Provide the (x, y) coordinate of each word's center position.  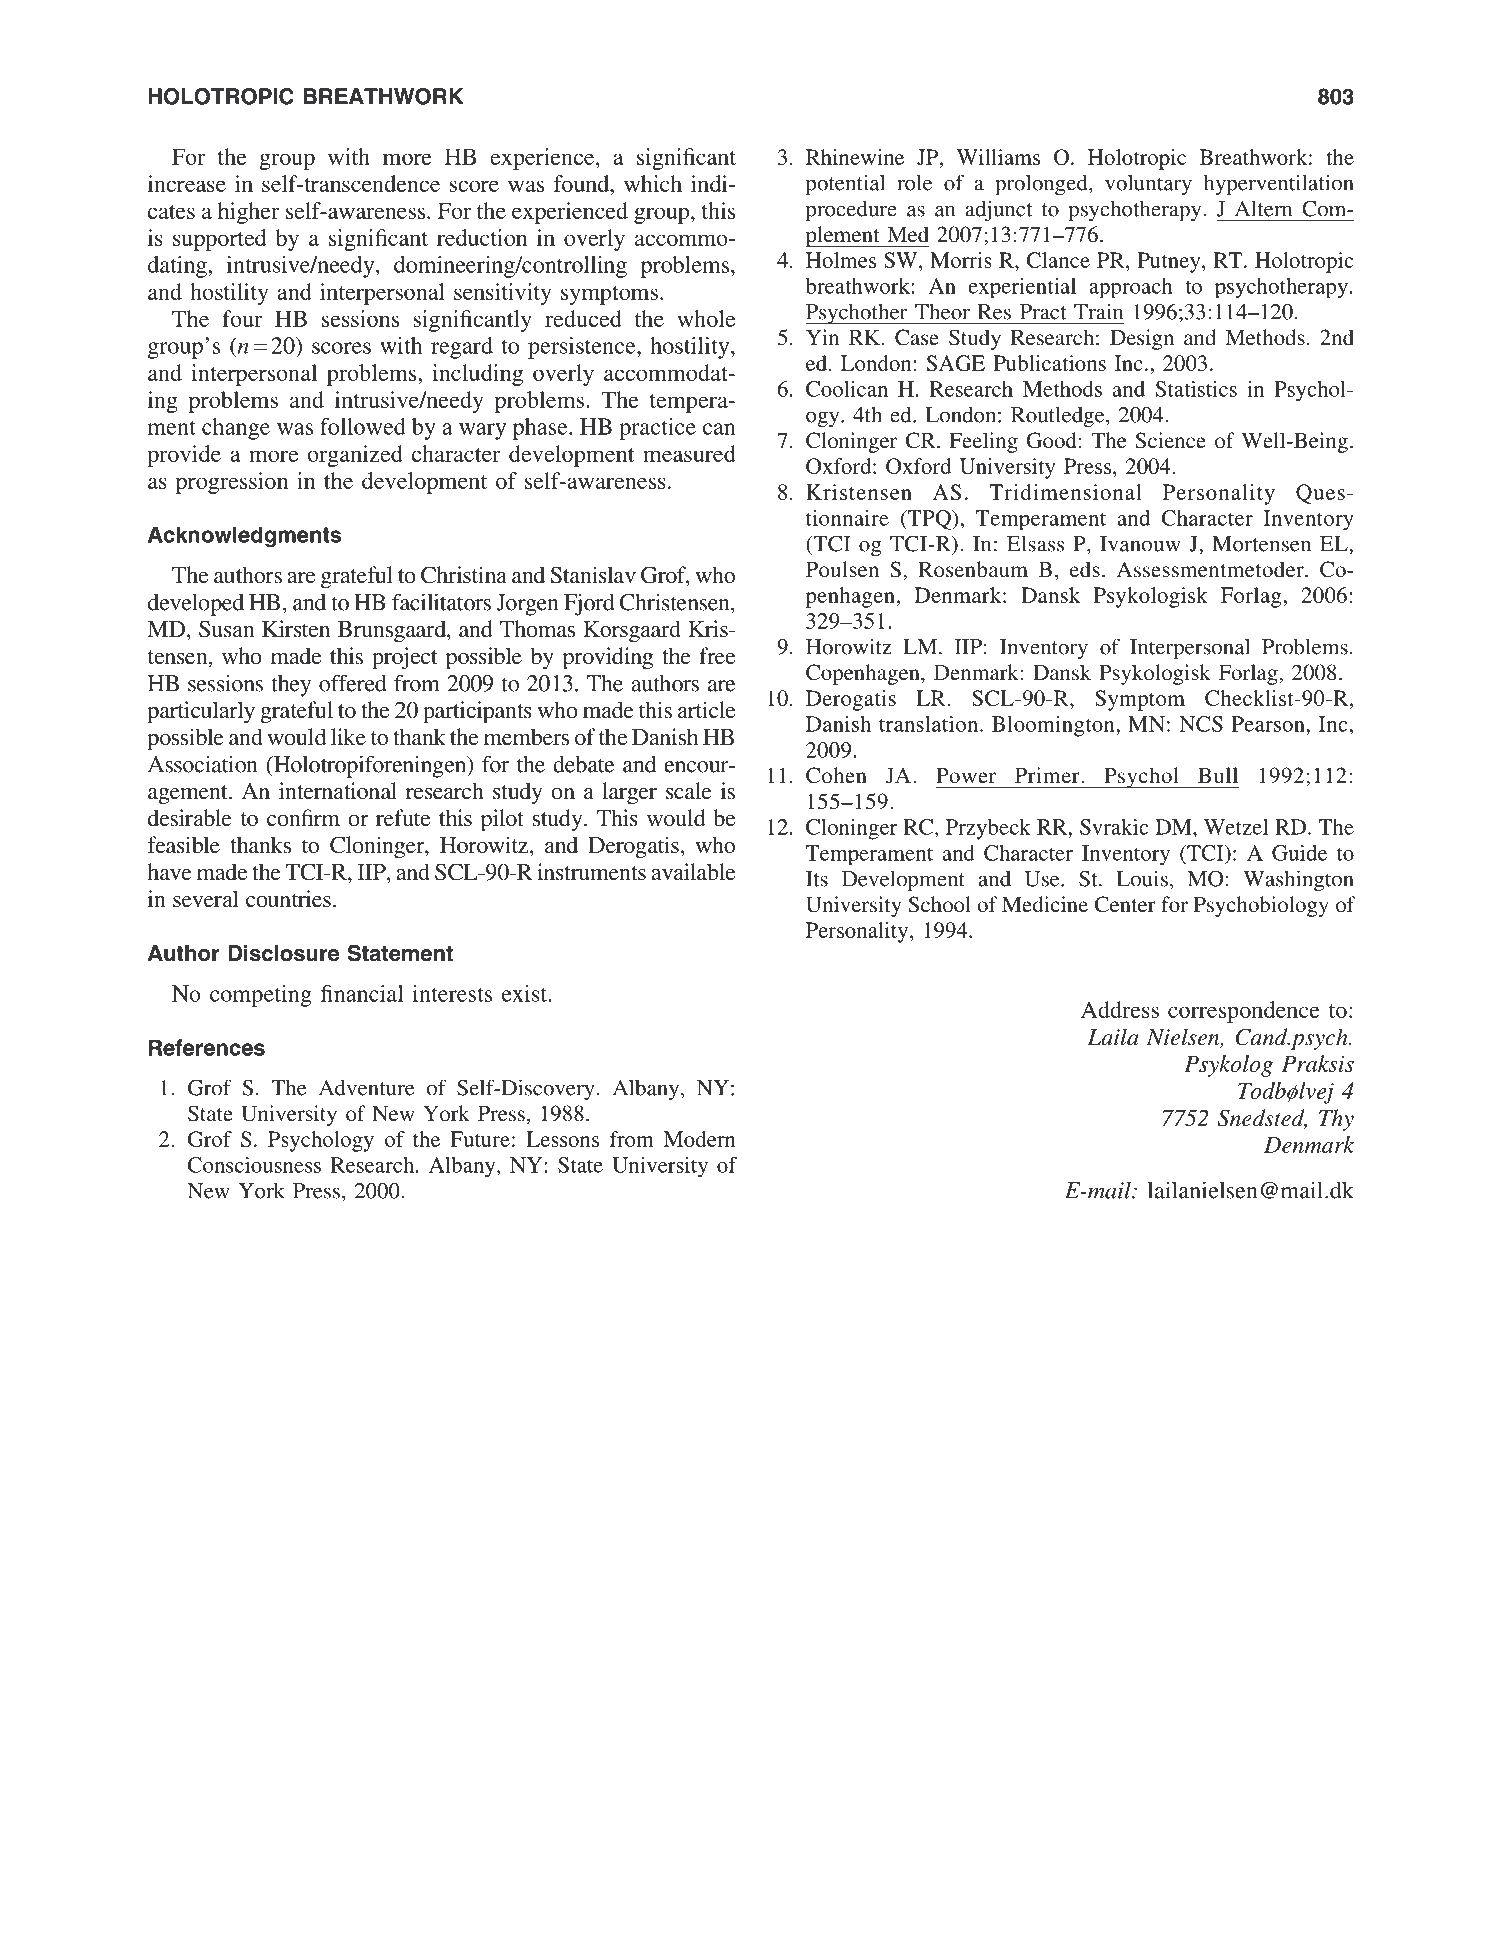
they (291, 686)
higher (249, 213)
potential (845, 184)
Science (1171, 440)
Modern (700, 1139)
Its (817, 879)
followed (363, 426)
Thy (1336, 1120)
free (717, 655)
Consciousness (254, 1165)
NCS (1201, 724)
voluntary (1148, 184)
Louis (1142, 878)
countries (288, 898)
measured (689, 453)
